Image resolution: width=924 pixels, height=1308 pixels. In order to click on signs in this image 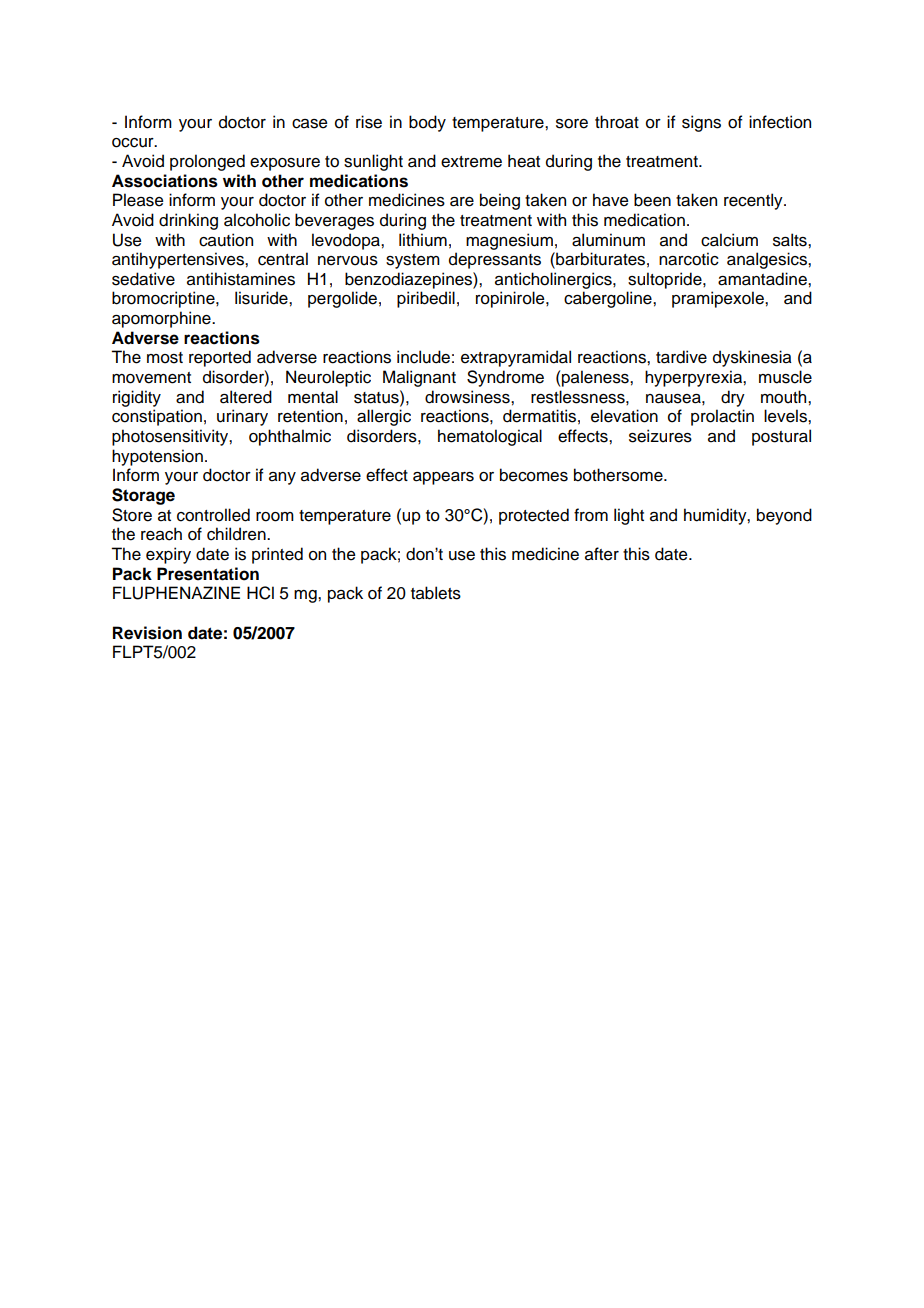, I will do `click(701, 123)`.
